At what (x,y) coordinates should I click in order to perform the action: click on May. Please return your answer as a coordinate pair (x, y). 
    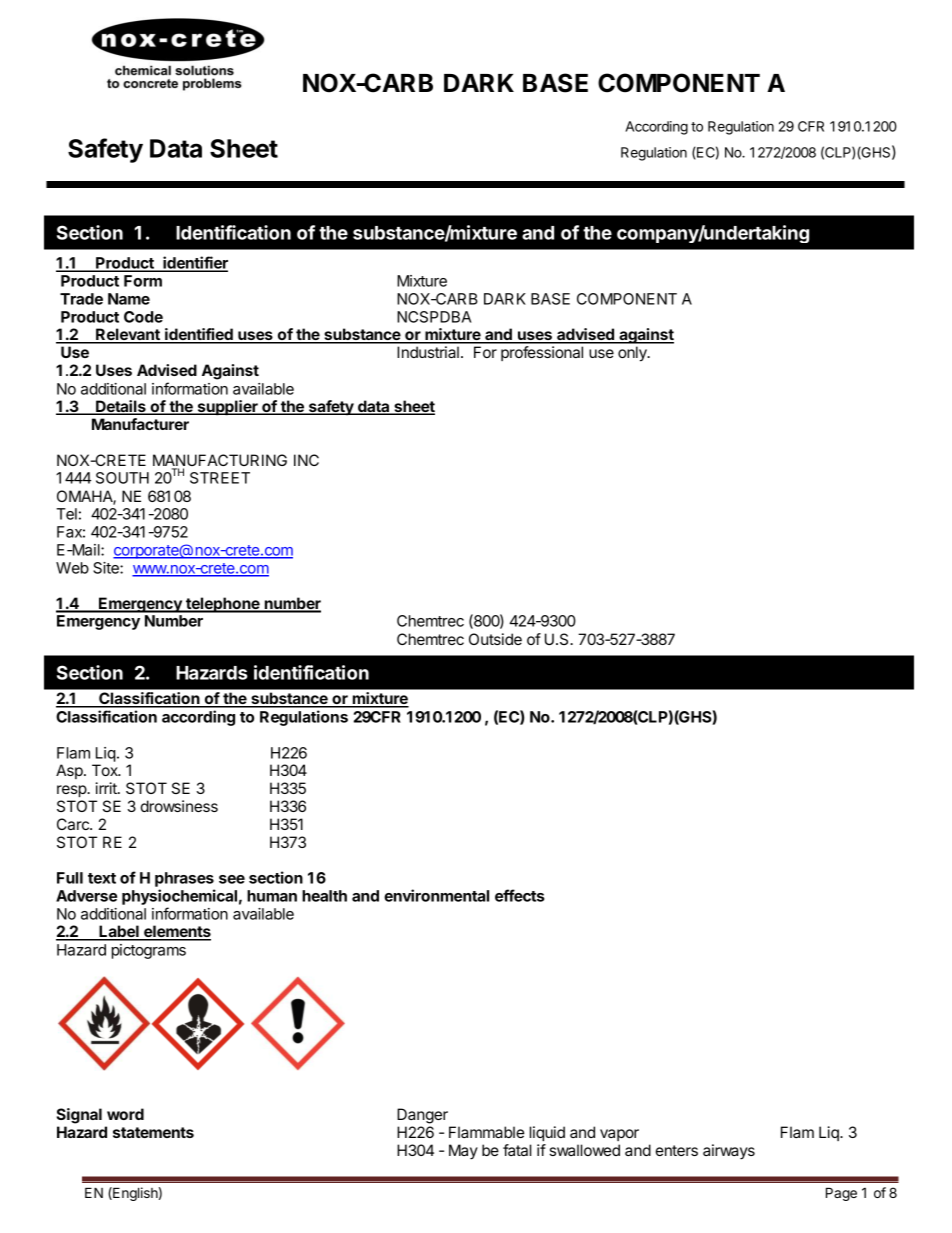
    Looking at the image, I should click on (463, 1152).
